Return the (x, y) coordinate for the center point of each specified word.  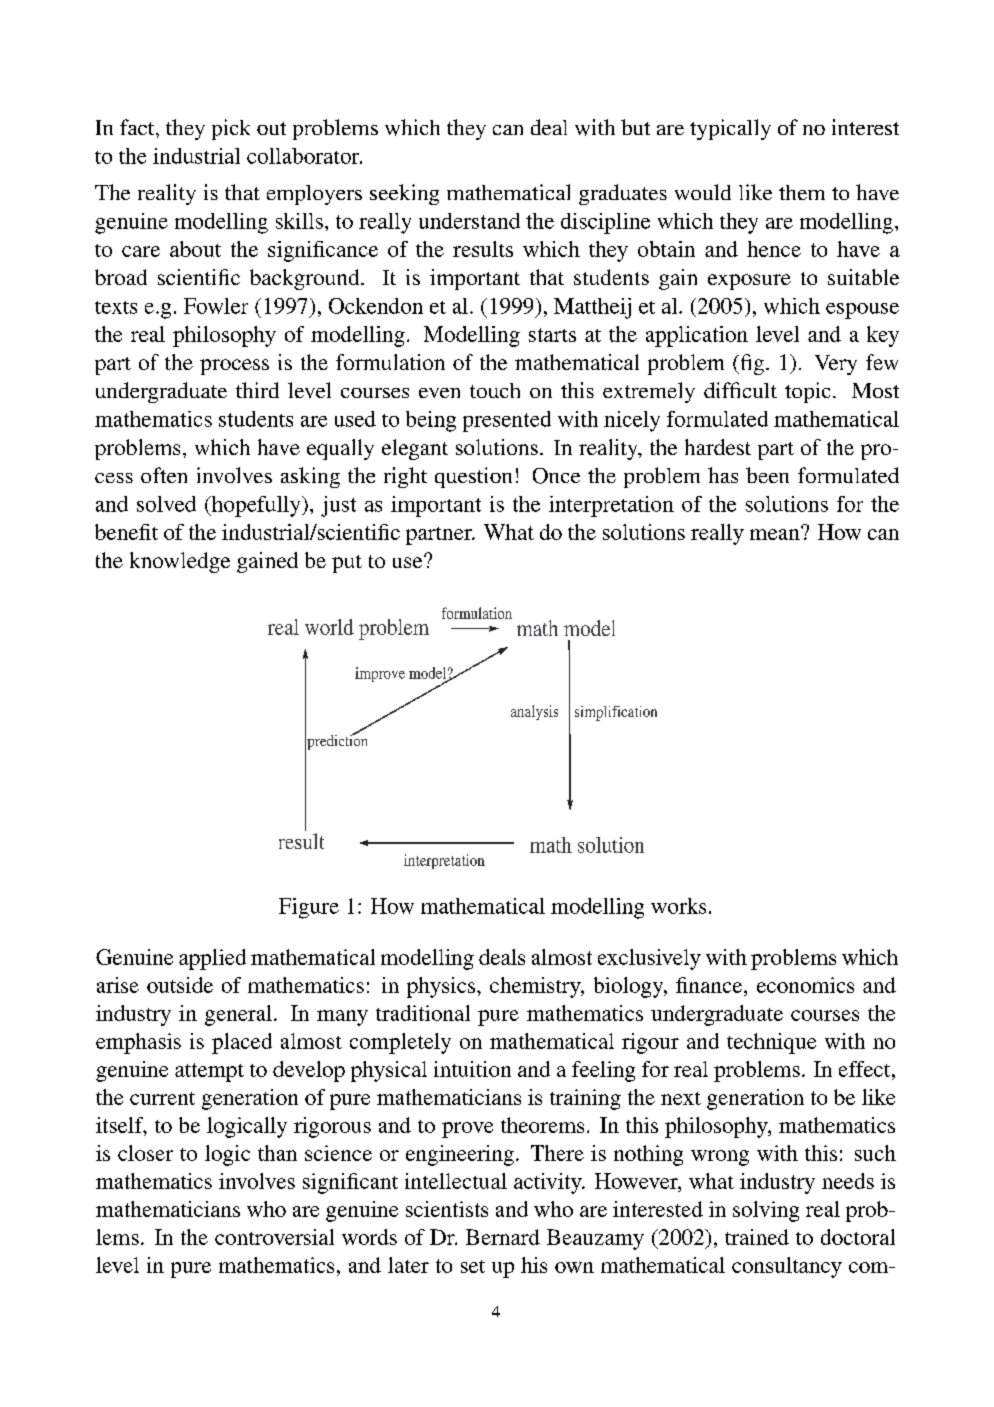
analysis (534, 712)
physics (442, 987)
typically (730, 129)
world (329, 627)
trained (757, 1237)
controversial (274, 1237)
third (257, 390)
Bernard (503, 1237)
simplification (616, 713)
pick (231, 129)
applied (212, 959)
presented (507, 421)
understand (469, 221)
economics (805, 985)
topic (807, 392)
